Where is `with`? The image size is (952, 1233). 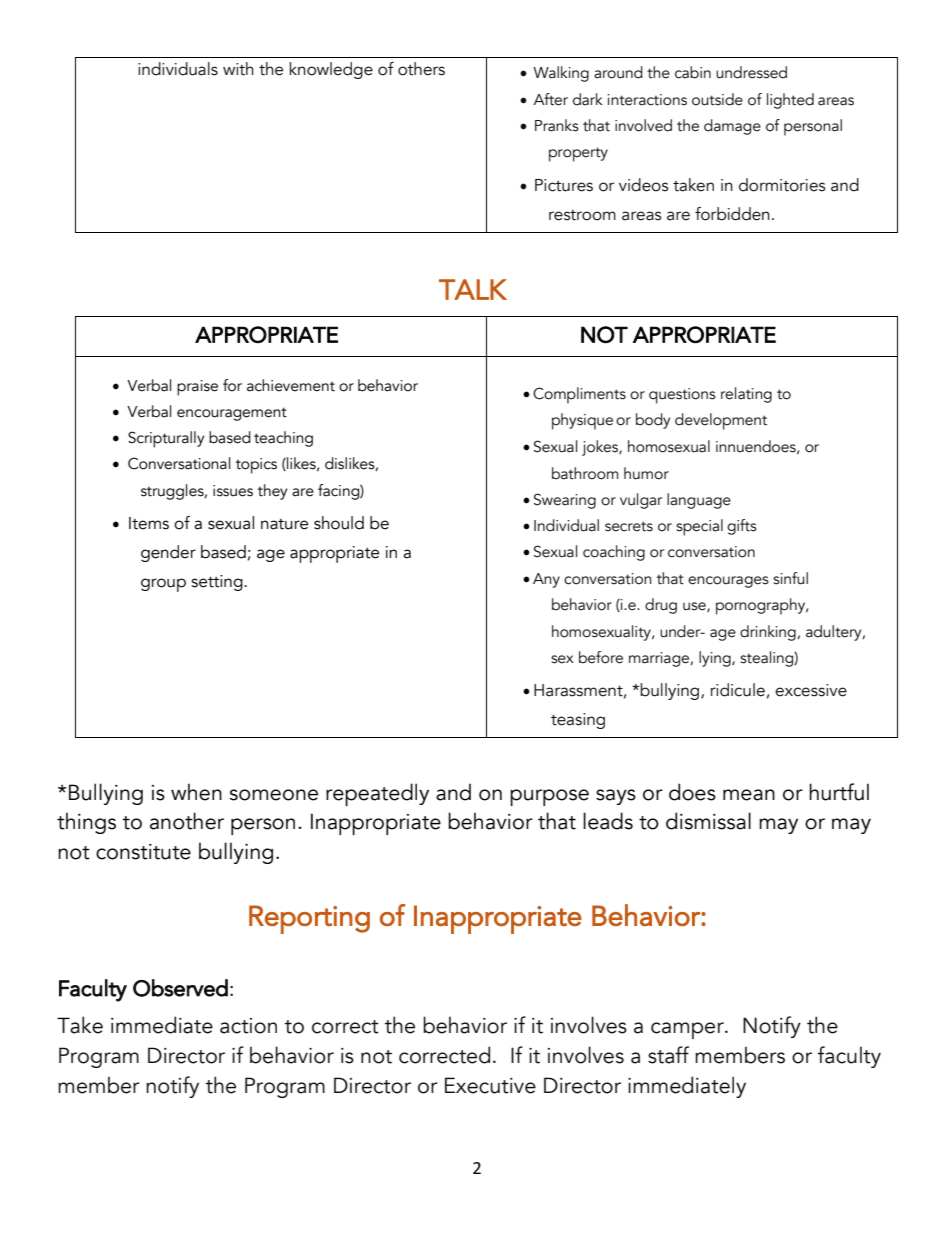 with is located at coordinates (238, 69).
